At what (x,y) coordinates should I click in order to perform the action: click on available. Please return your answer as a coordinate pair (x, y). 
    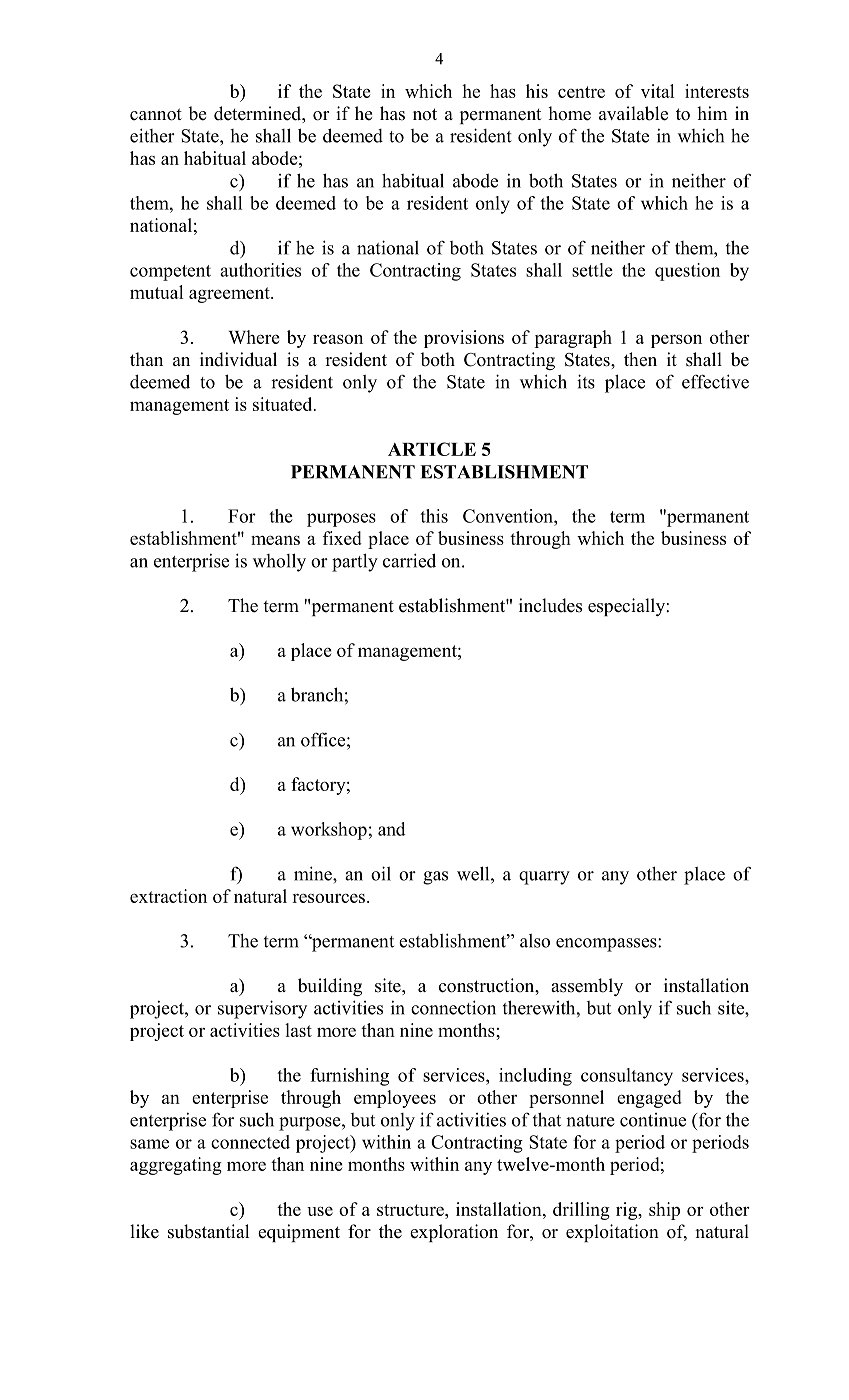
    Looking at the image, I should click on (633, 113).
